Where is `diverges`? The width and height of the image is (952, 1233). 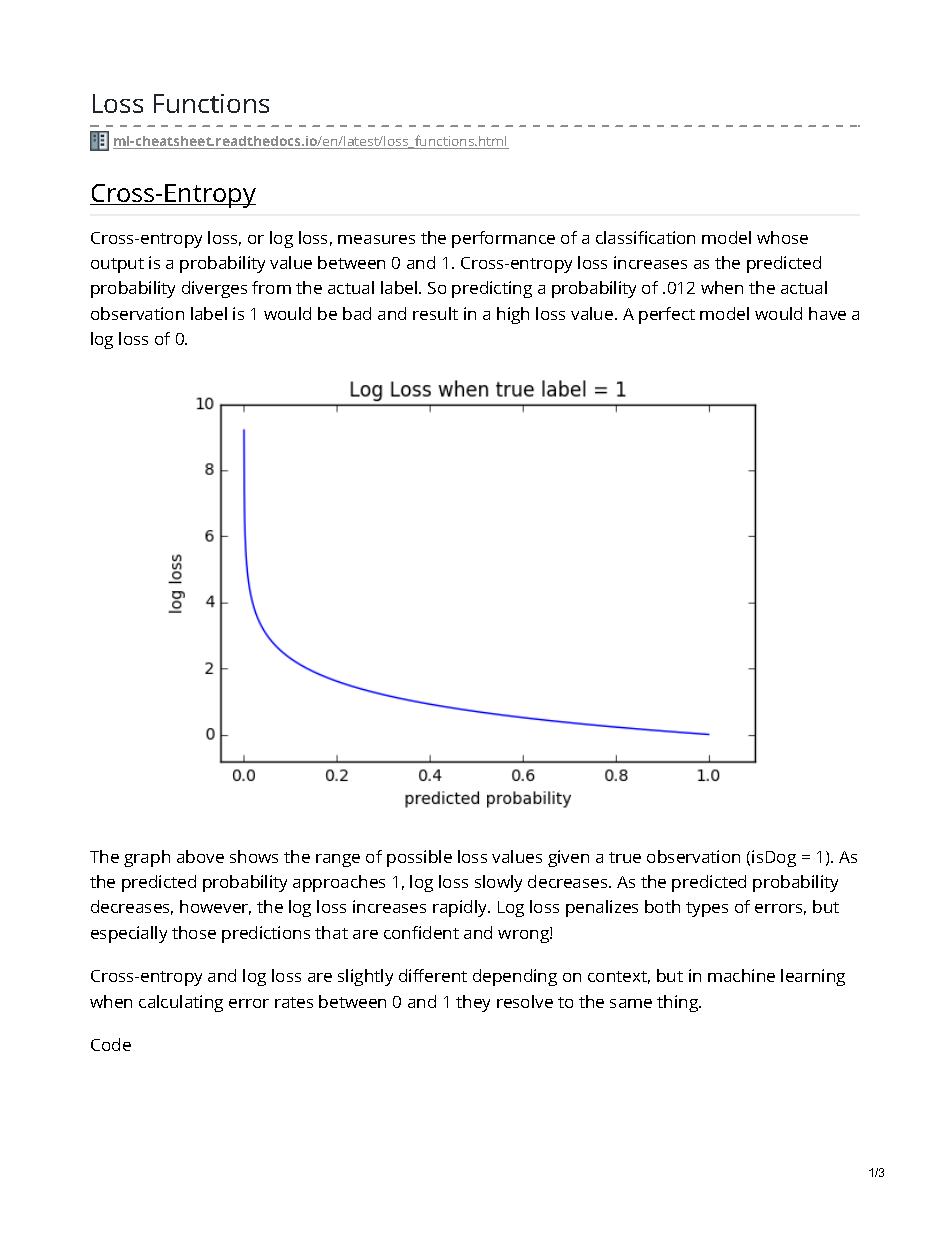
diverges is located at coordinates (214, 289).
